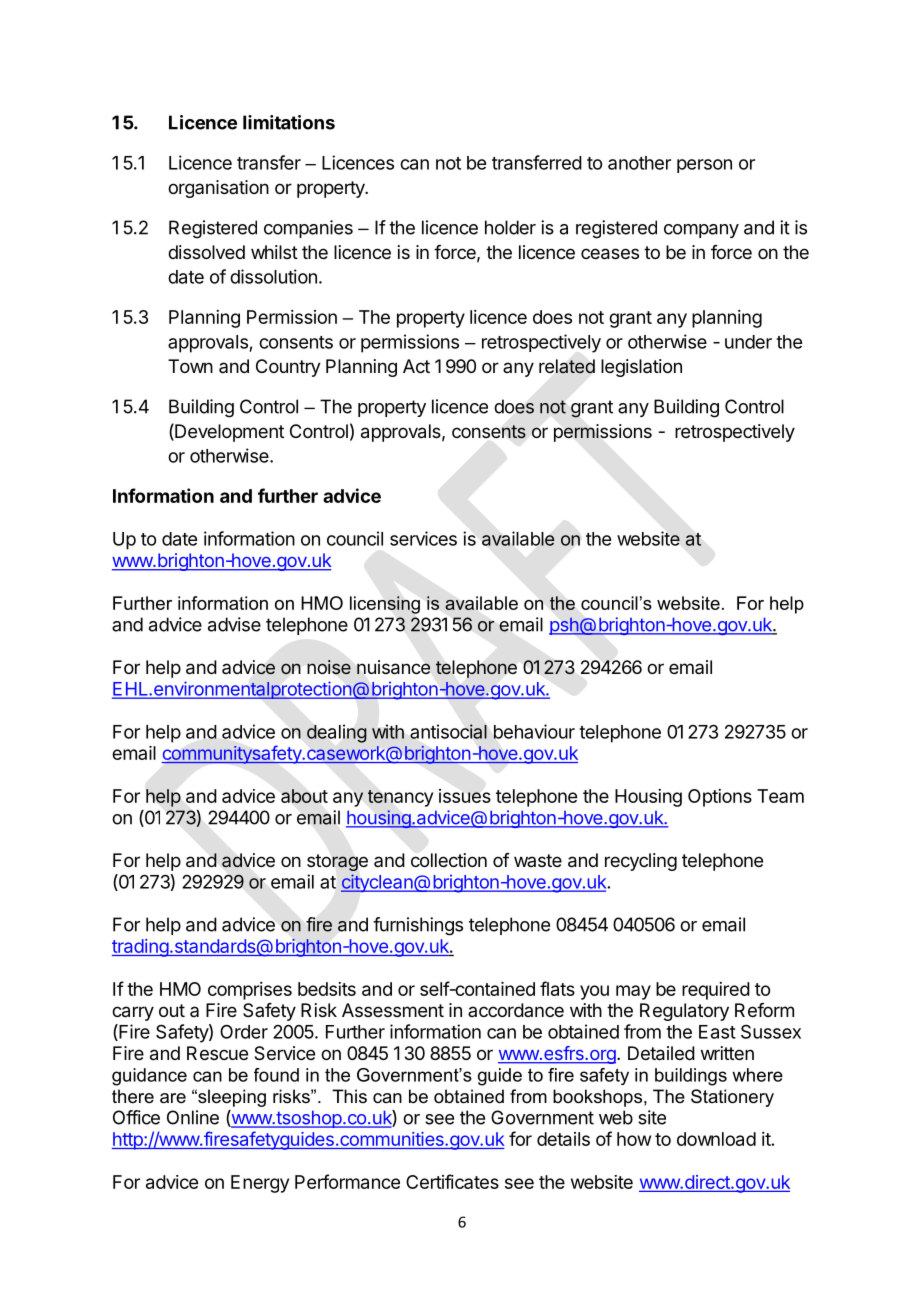 The image size is (924, 1308). Describe the element at coordinates (704, 166) in the document. I see `person` at that location.
